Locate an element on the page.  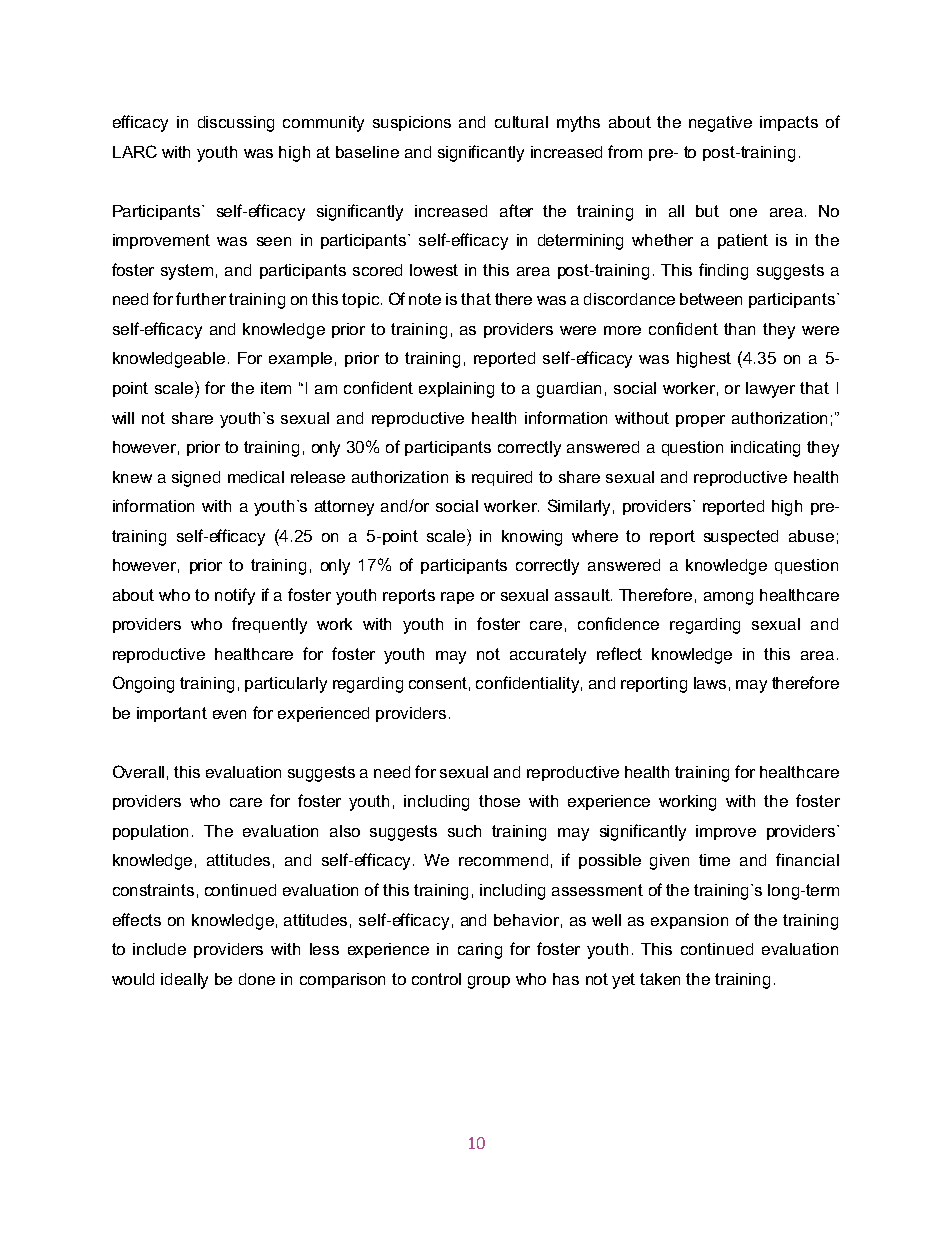
ideally is located at coordinates (184, 981).
